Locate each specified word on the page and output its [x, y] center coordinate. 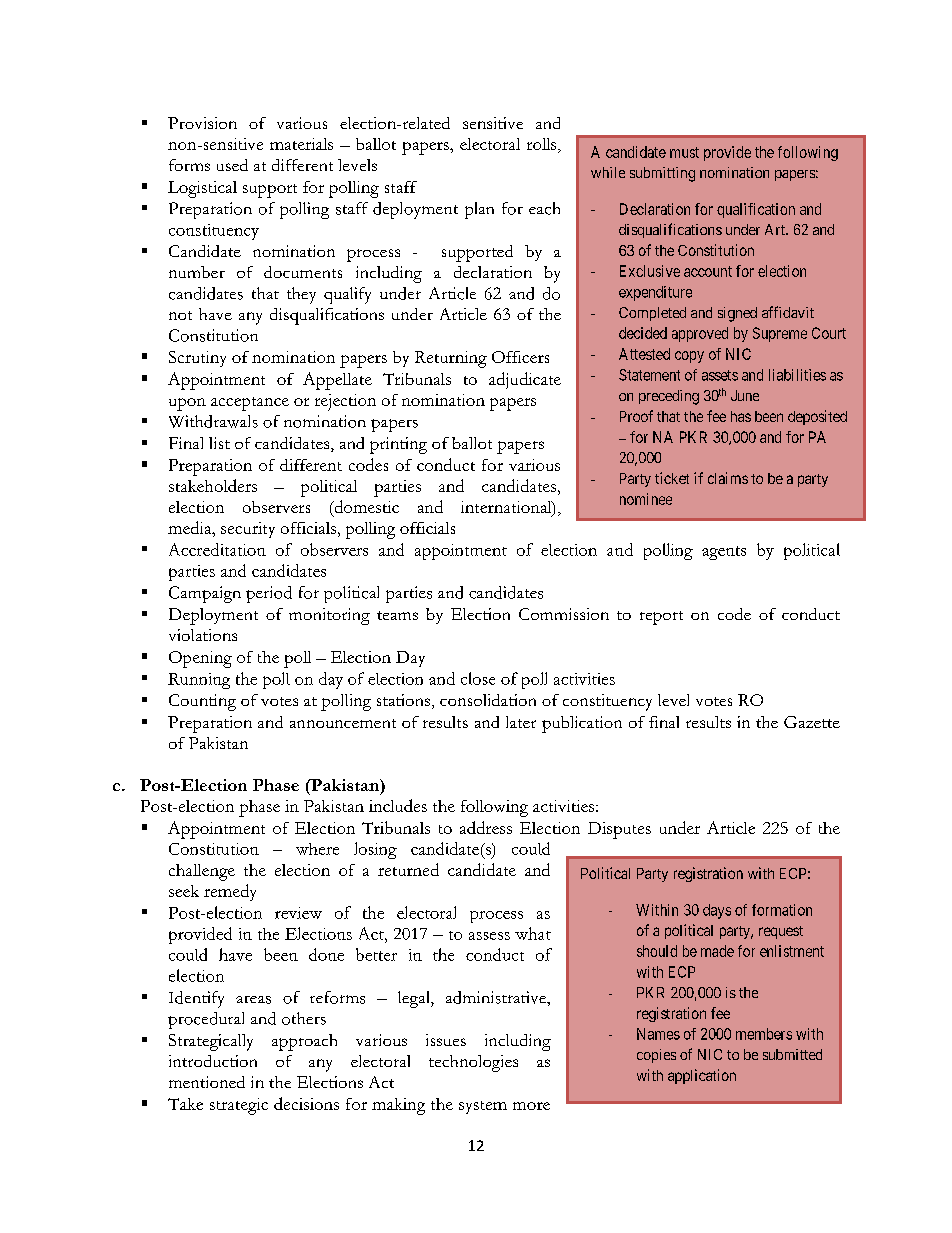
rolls [543, 145]
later [521, 722]
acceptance [250, 404]
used [232, 165]
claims [728, 478]
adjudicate [525, 380]
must [684, 152]
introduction [213, 1061]
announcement [343, 723]
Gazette [812, 722]
